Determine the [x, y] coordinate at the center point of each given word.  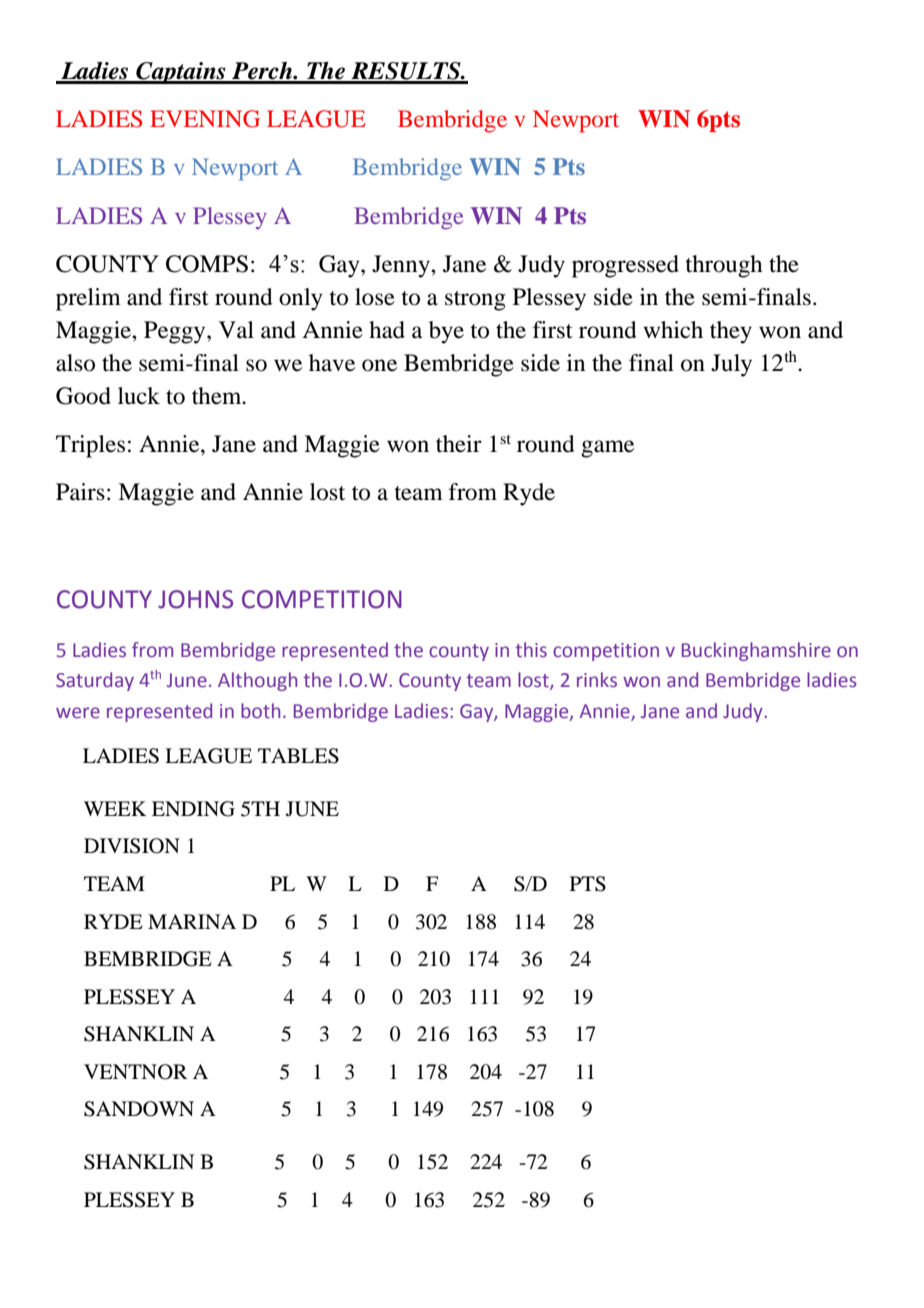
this [531, 650]
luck [139, 396]
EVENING [205, 119]
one [379, 365]
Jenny [402, 266]
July [731, 365]
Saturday [95, 681]
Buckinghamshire [756, 651]
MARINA [192, 921]
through [724, 266]
